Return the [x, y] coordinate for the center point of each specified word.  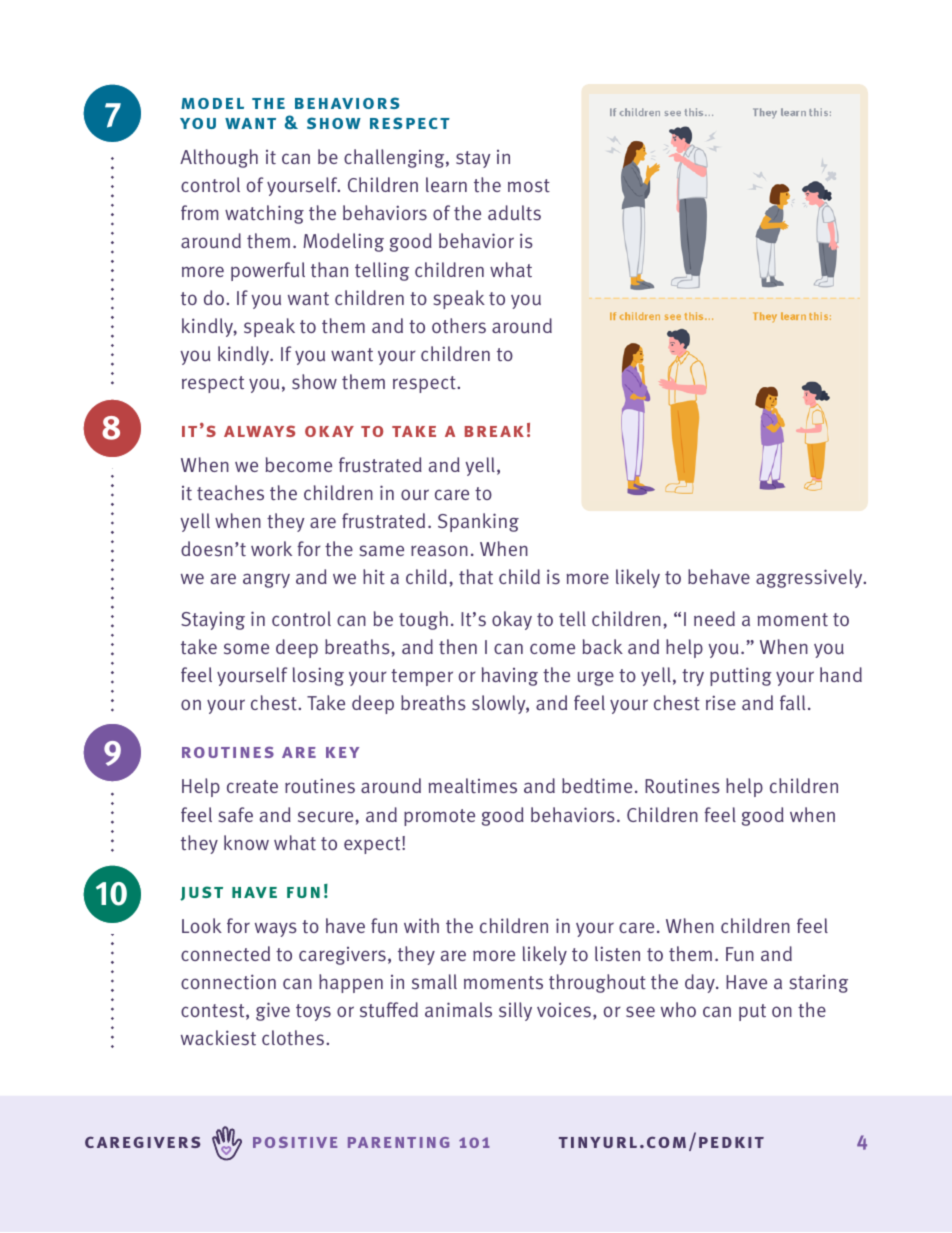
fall [792, 702]
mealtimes [472, 785]
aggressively [810, 578]
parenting [398, 1142]
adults [514, 212]
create [252, 786]
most [529, 185]
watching [264, 214]
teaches [230, 492]
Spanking [478, 522]
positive [295, 1142]
